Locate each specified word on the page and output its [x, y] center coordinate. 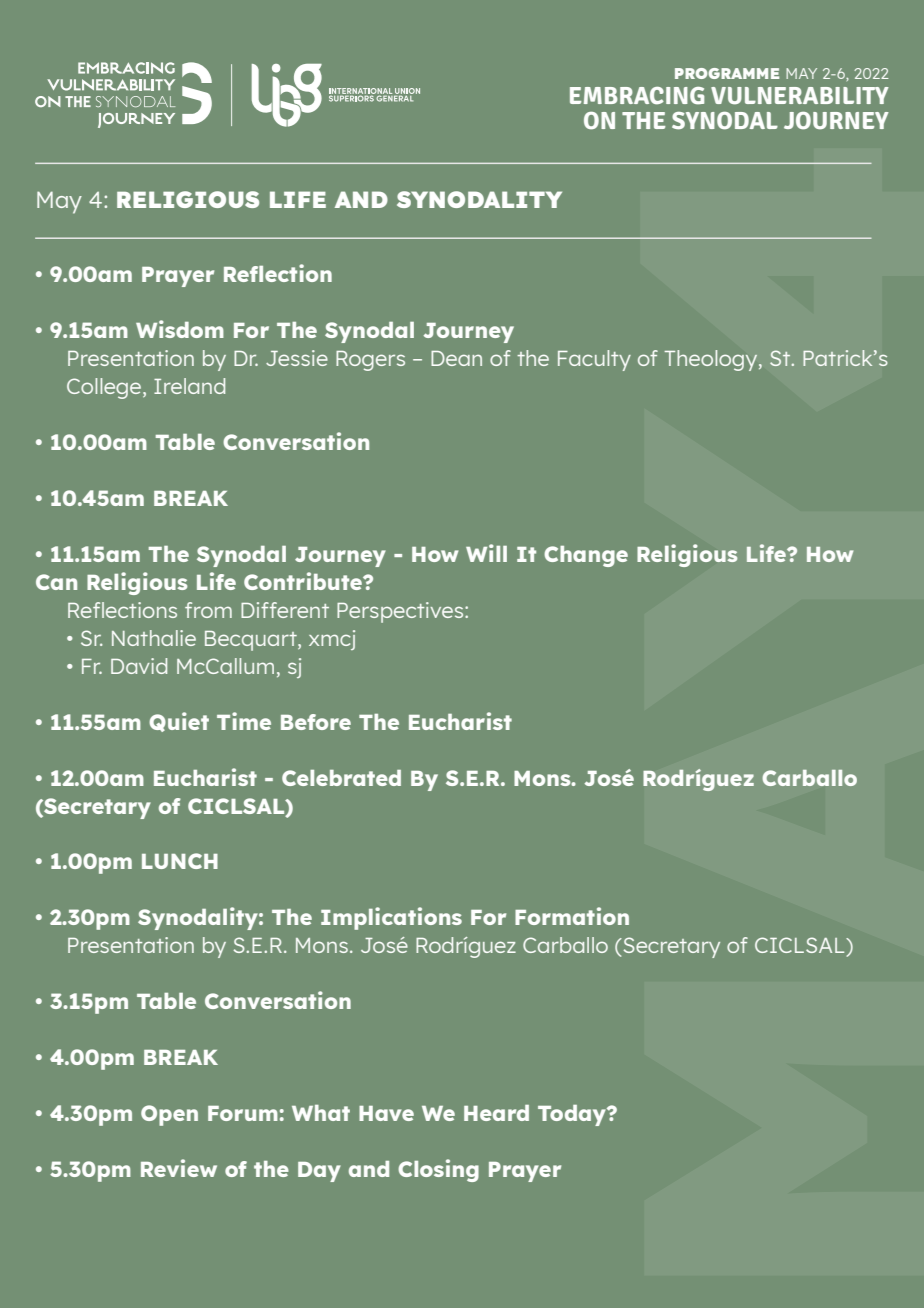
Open [169, 1115]
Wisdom [180, 329]
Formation [572, 916]
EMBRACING [637, 96]
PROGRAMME [727, 73]
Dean [456, 358]
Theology [712, 360]
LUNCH [180, 861]
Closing [438, 1170]
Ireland [189, 386]
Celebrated [341, 778]
